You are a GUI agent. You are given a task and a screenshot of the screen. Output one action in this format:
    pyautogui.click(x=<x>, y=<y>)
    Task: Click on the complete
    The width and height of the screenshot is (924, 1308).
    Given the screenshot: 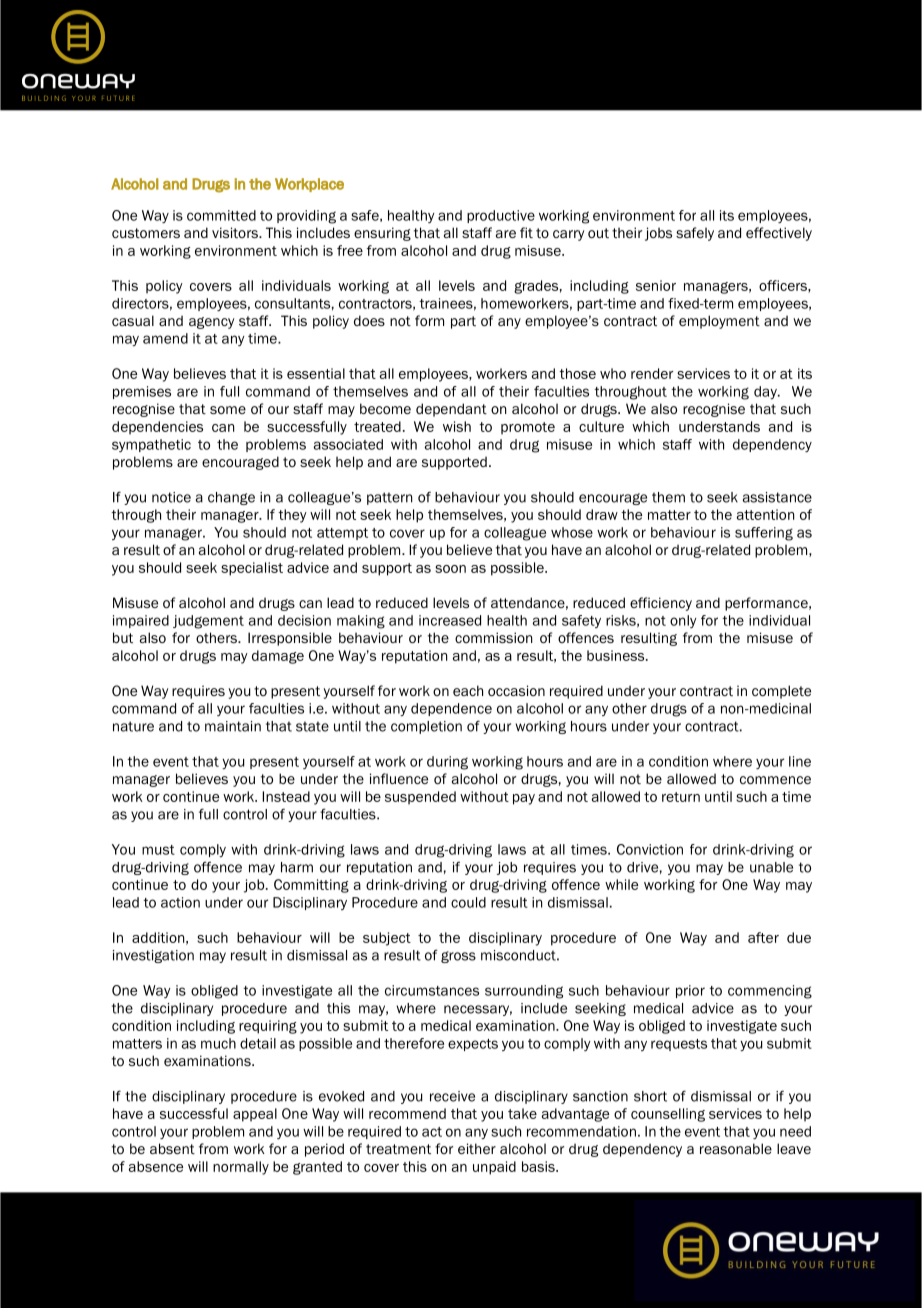 What is the action you would take?
    pyautogui.click(x=781, y=692)
